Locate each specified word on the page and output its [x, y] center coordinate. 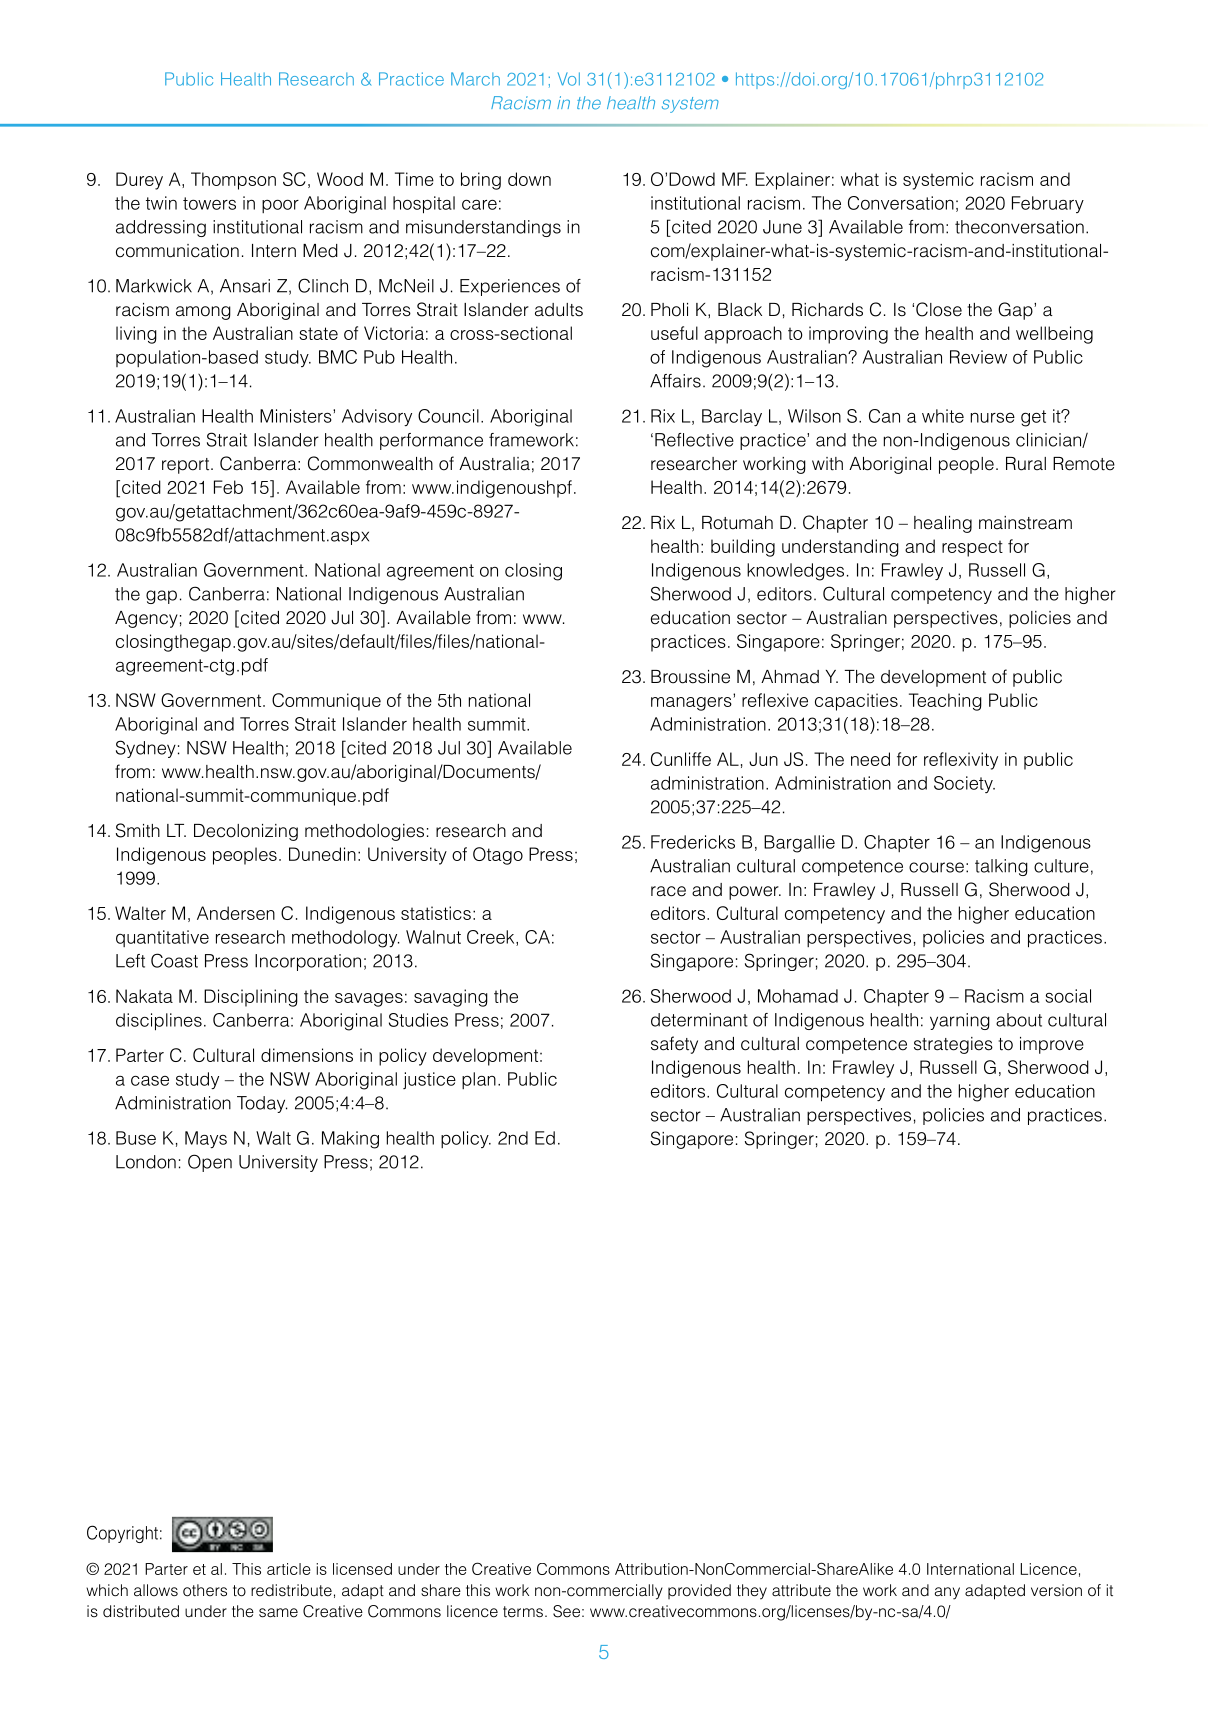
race [668, 891]
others [205, 1590]
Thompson [233, 181]
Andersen [236, 913]
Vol [569, 79]
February [1048, 204]
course [936, 867]
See [566, 1611]
